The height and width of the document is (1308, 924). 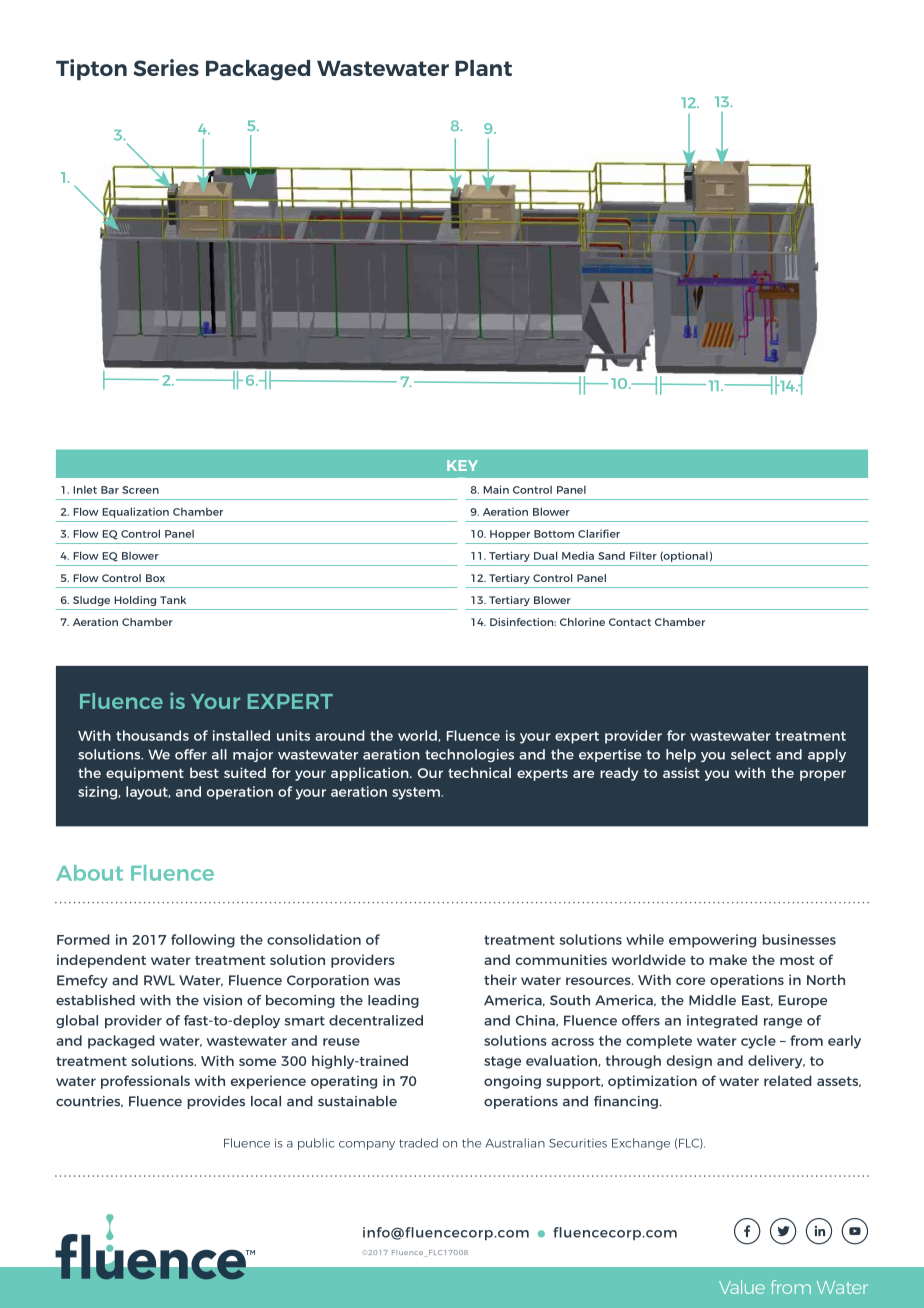 I want to click on traded, so click(x=418, y=1143).
